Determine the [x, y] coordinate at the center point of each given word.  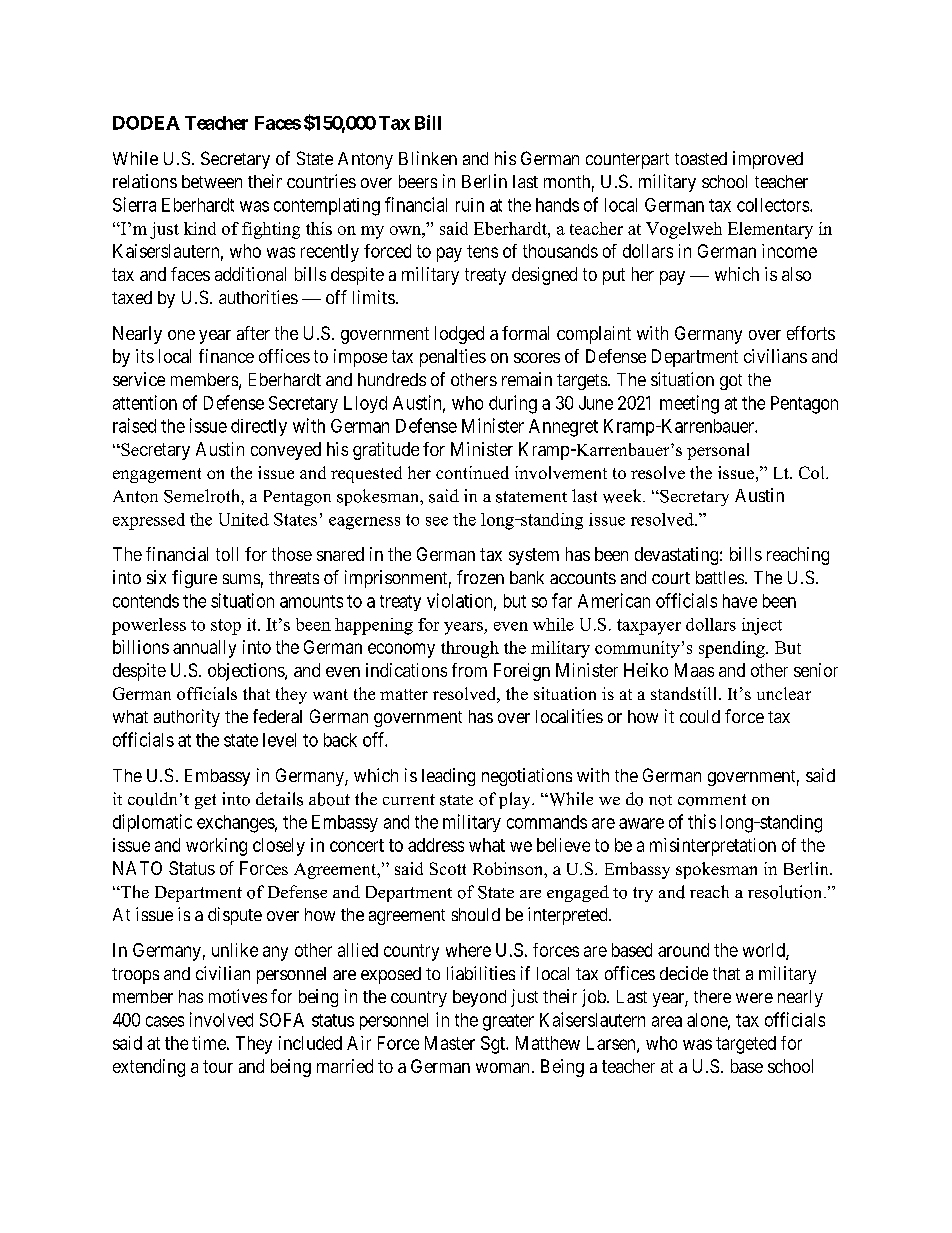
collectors [774, 205]
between [212, 181]
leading [448, 777]
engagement [157, 475]
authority [187, 718]
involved [221, 1019]
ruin [470, 205]
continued [472, 472]
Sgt [494, 1045]
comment [712, 800]
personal [718, 451]
